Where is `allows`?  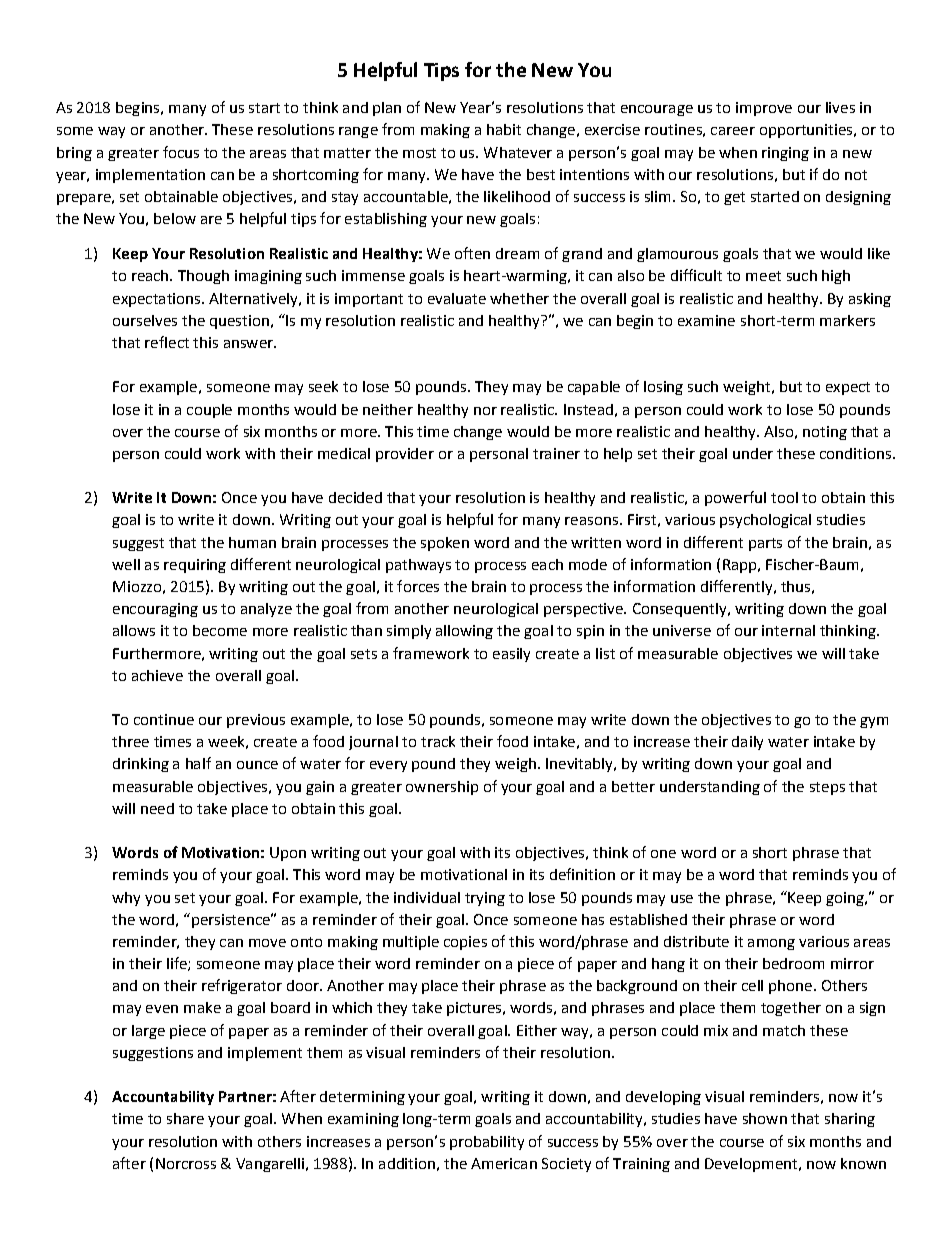 allows is located at coordinates (134, 630).
